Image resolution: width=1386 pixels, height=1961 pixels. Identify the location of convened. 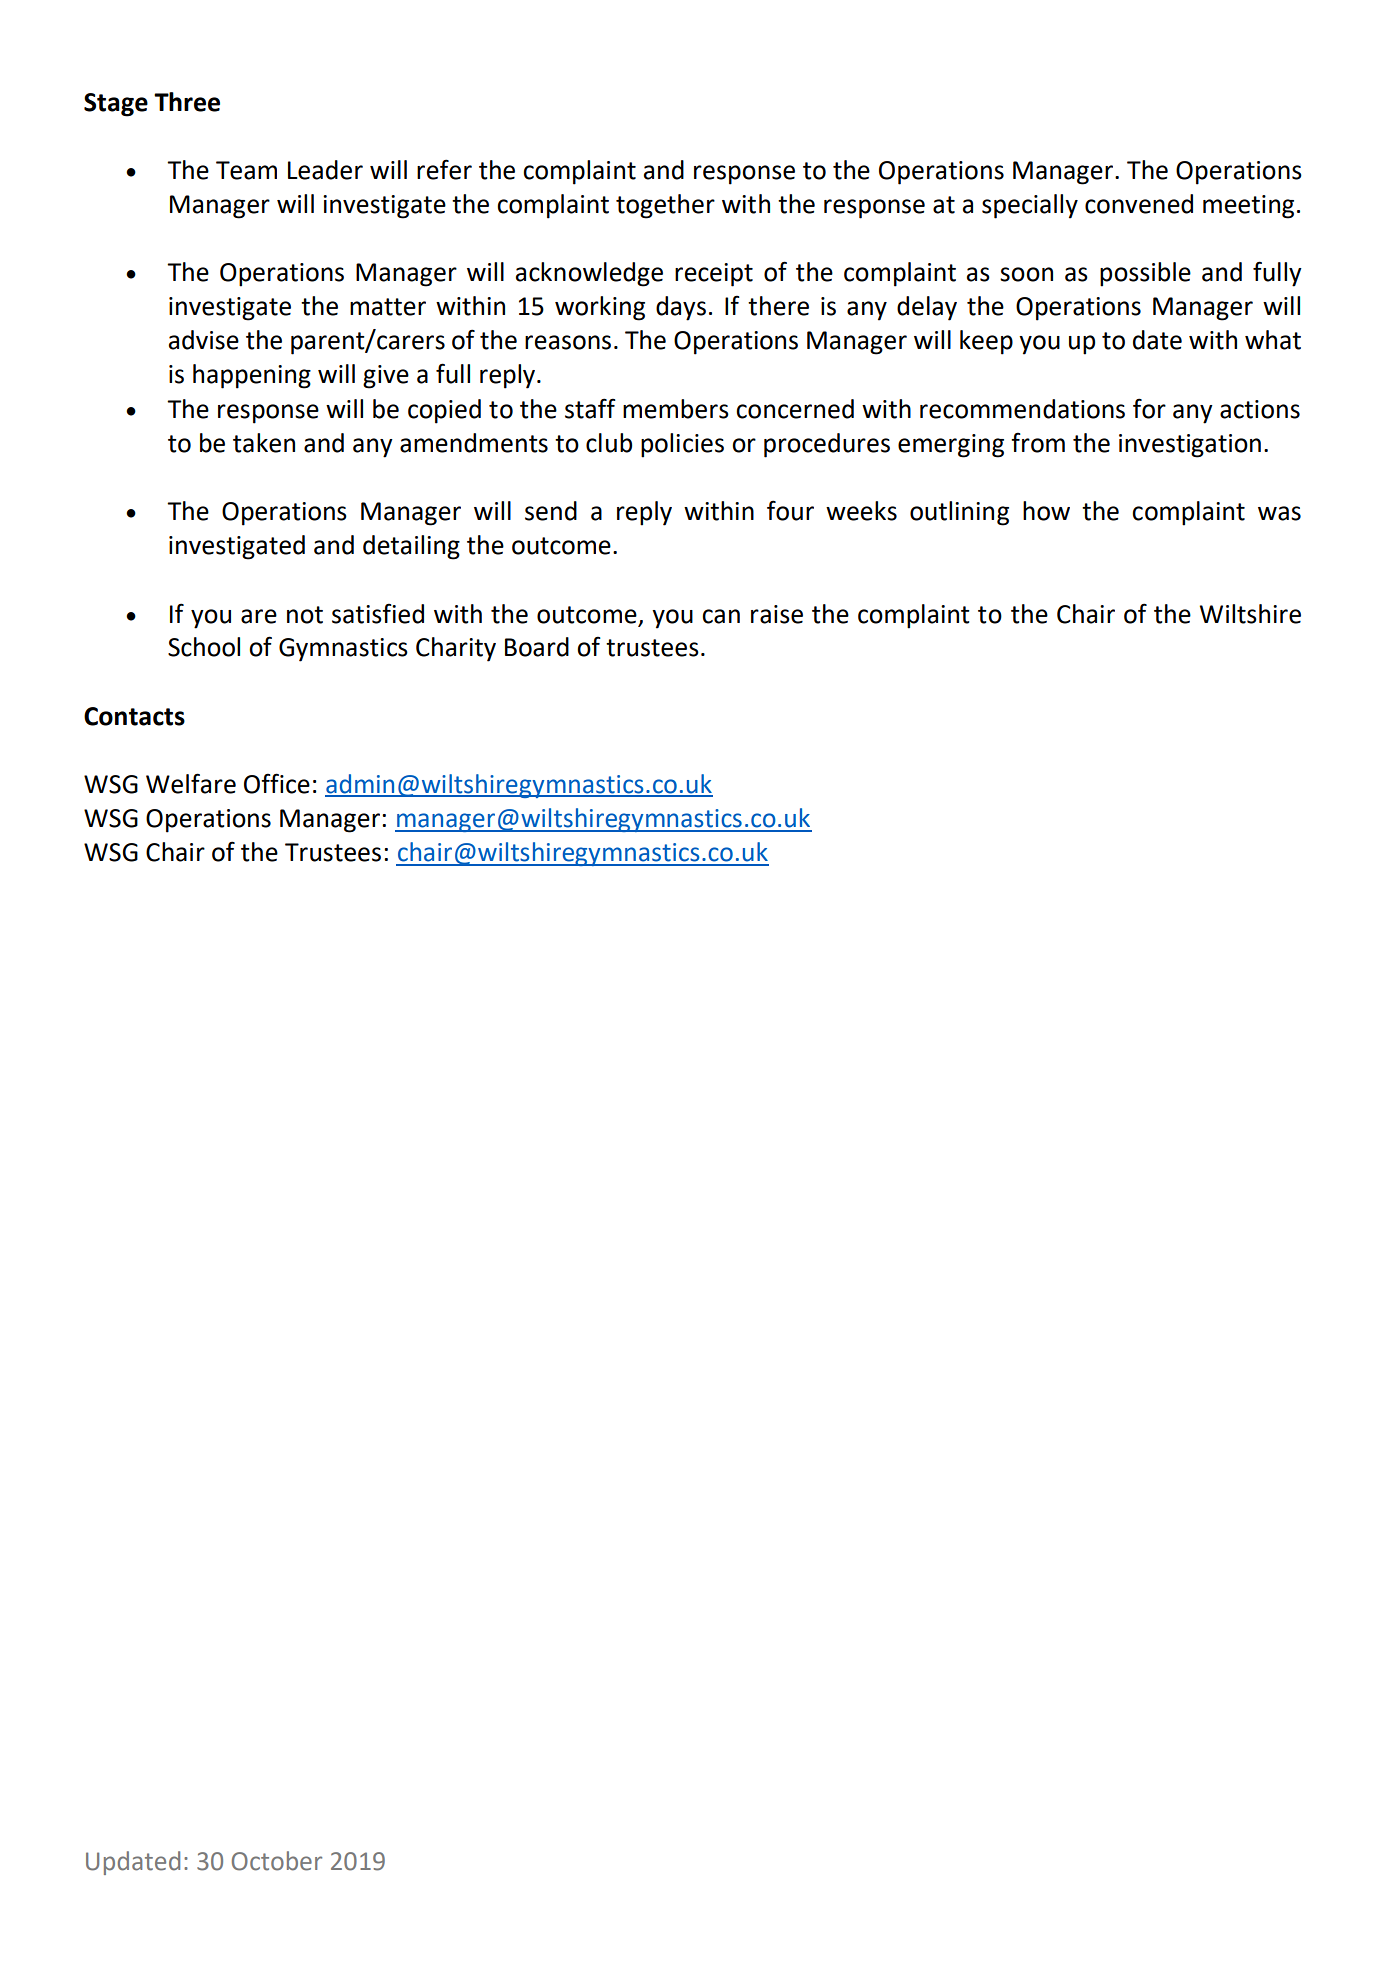
(1139, 204).
